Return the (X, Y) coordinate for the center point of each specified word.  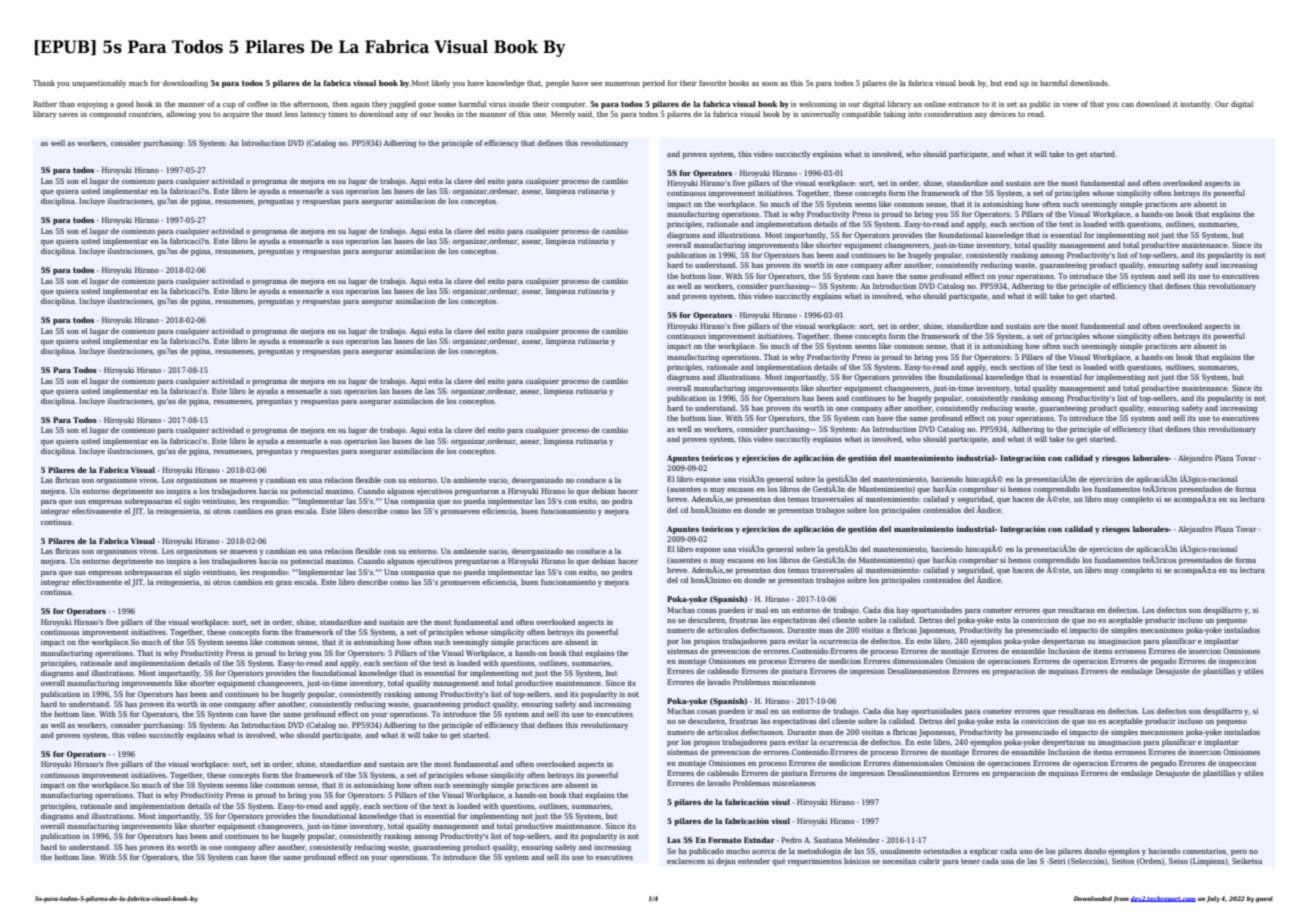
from (1121, 899)
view (1070, 104)
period (653, 84)
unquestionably (99, 84)
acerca (764, 852)
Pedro (791, 840)
